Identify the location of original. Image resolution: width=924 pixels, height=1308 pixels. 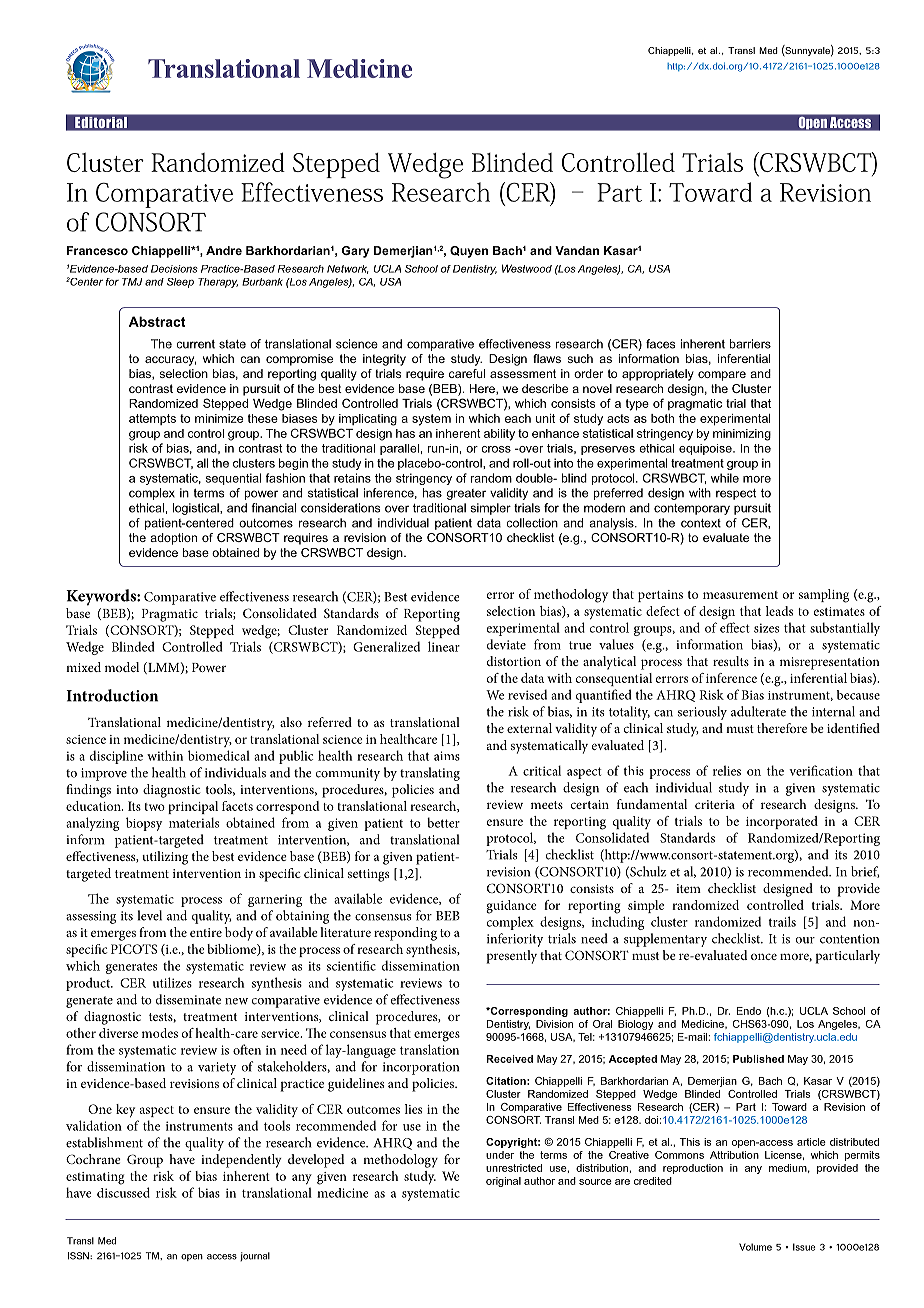
(503, 1182).
